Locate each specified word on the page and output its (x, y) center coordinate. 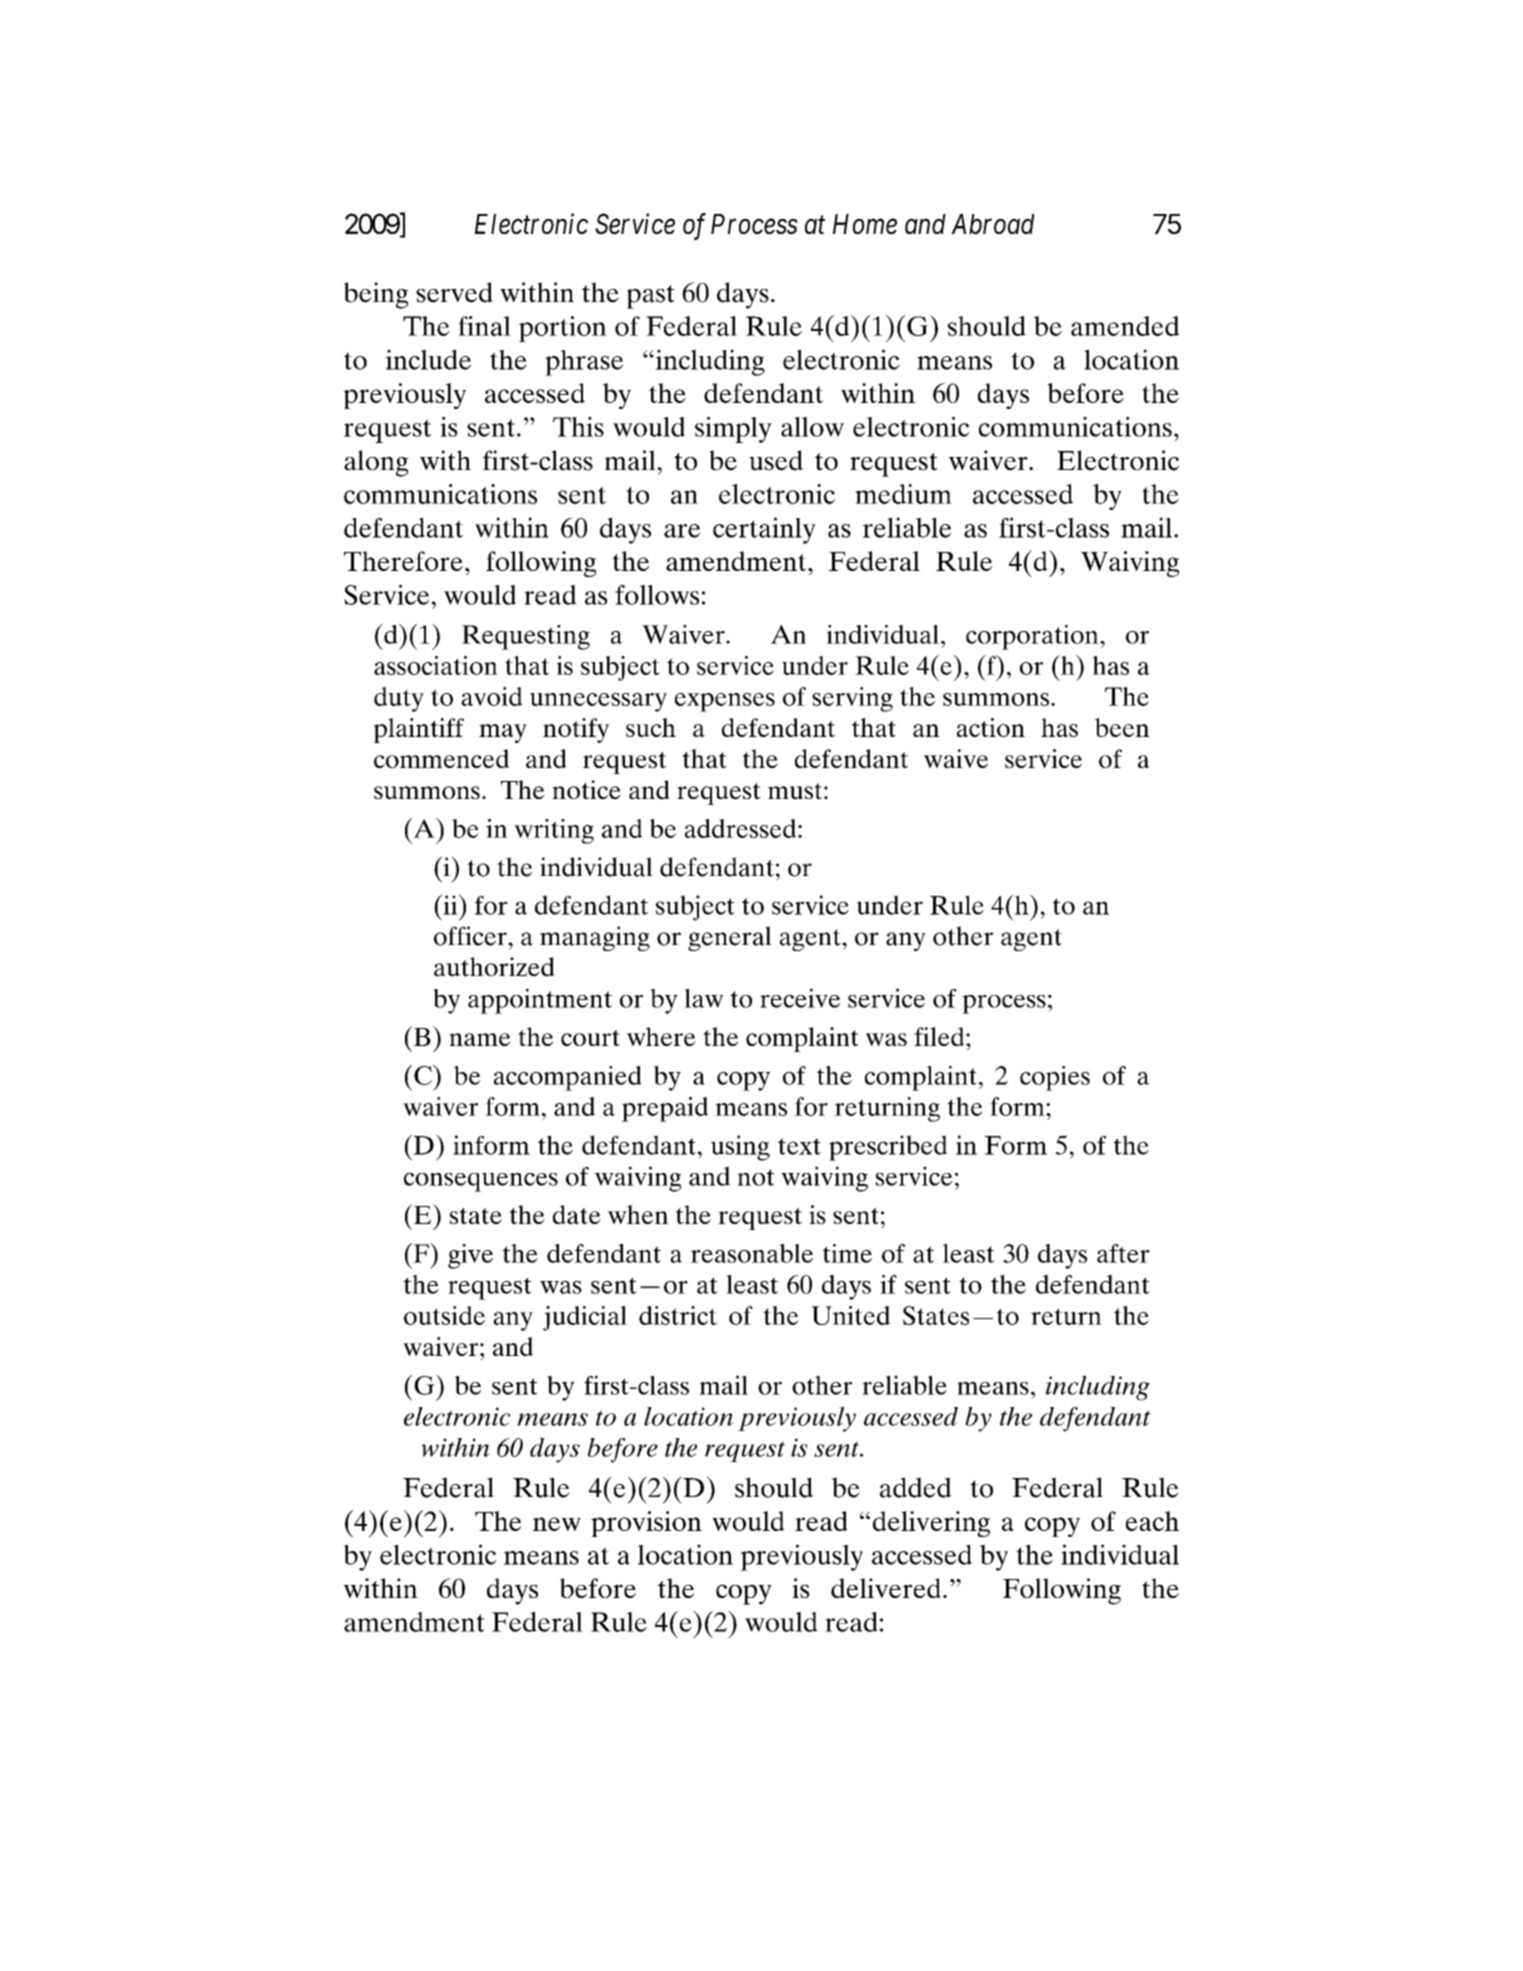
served (454, 292)
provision (646, 1524)
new (557, 1524)
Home (865, 224)
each (1152, 1521)
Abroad (992, 224)
